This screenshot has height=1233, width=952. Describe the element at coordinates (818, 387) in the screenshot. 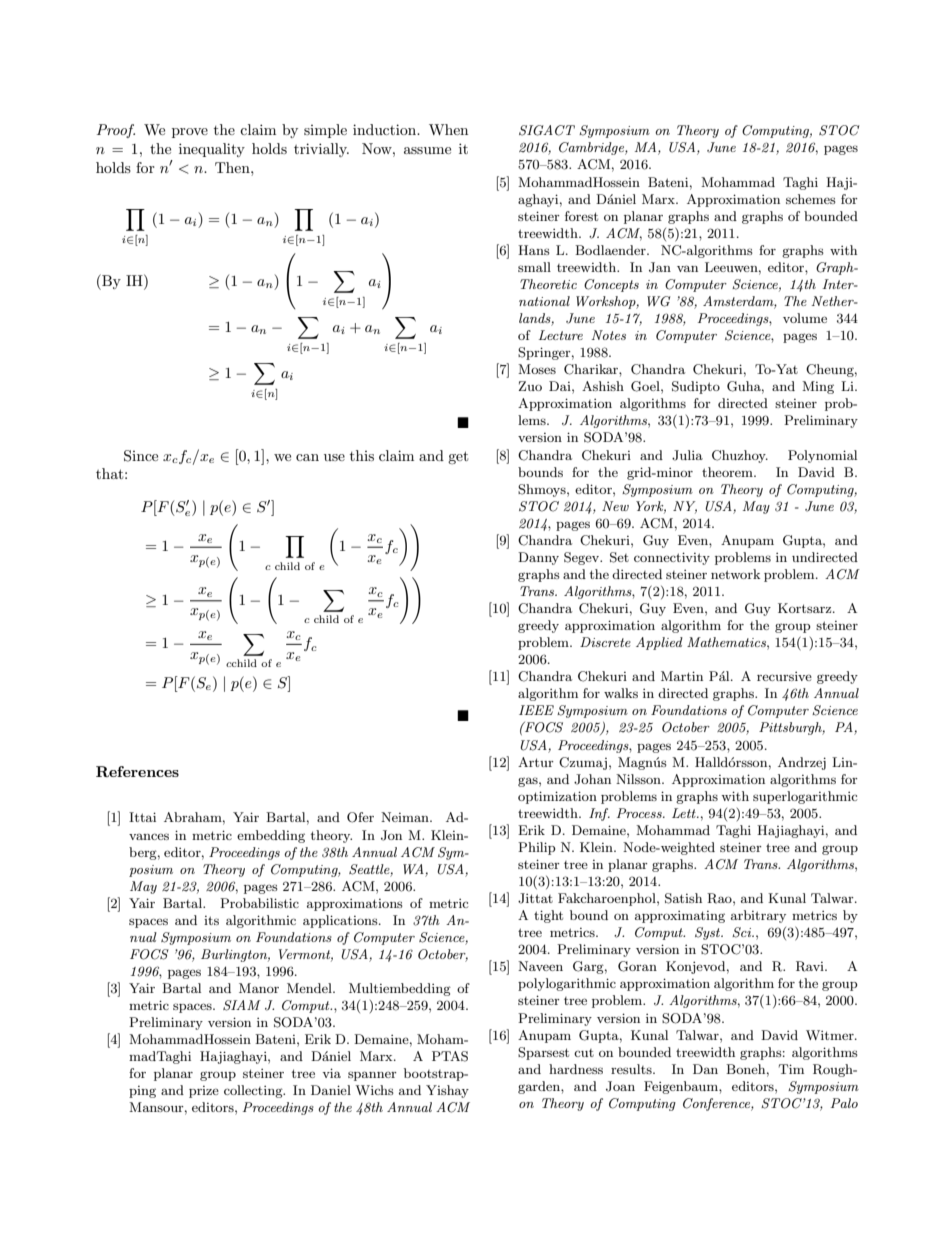

I see `Ming` at that location.
